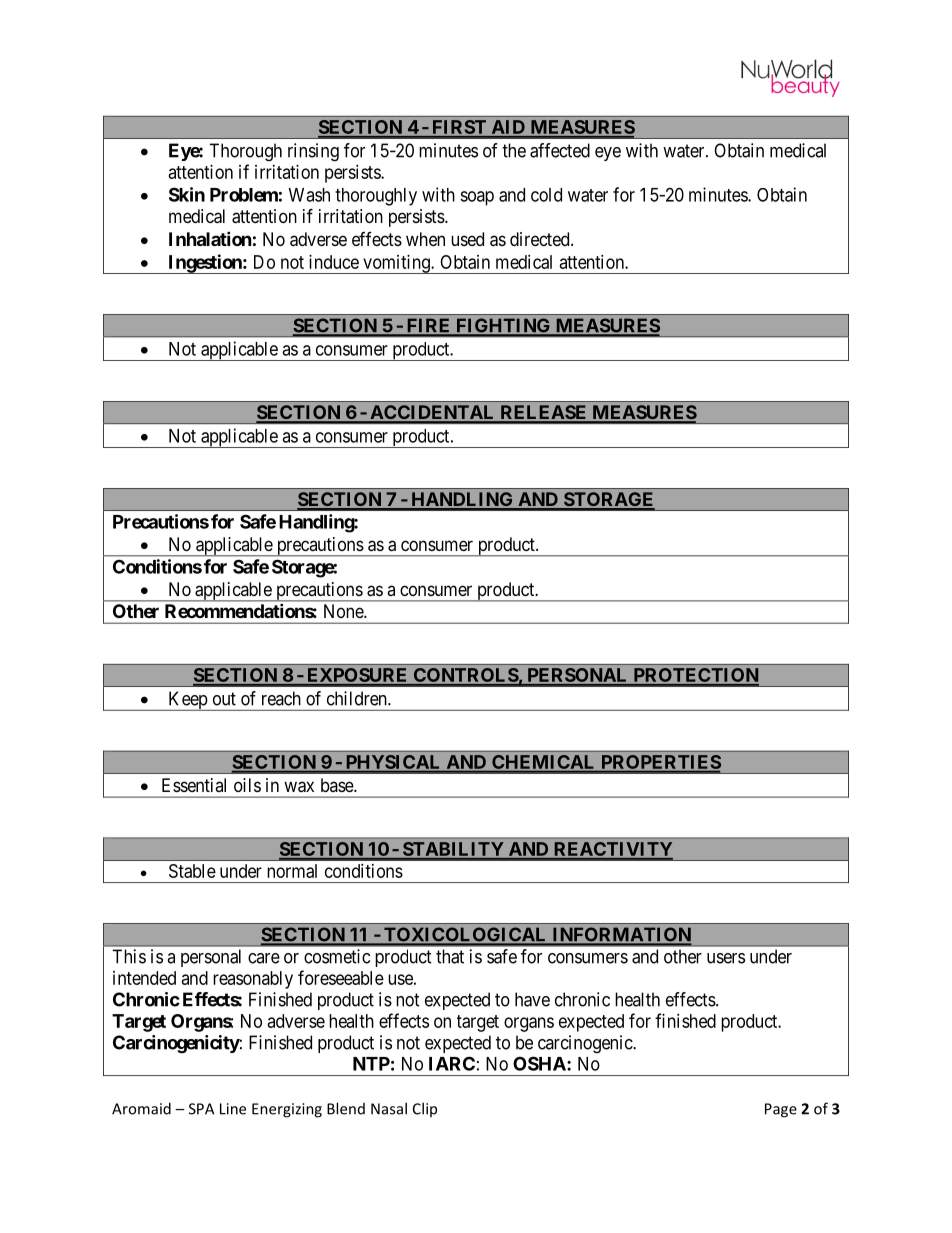 Image resolution: width=952 pixels, height=1233 pixels. What do you see at coordinates (477, 198) in the screenshot?
I see `soap` at bounding box center [477, 198].
